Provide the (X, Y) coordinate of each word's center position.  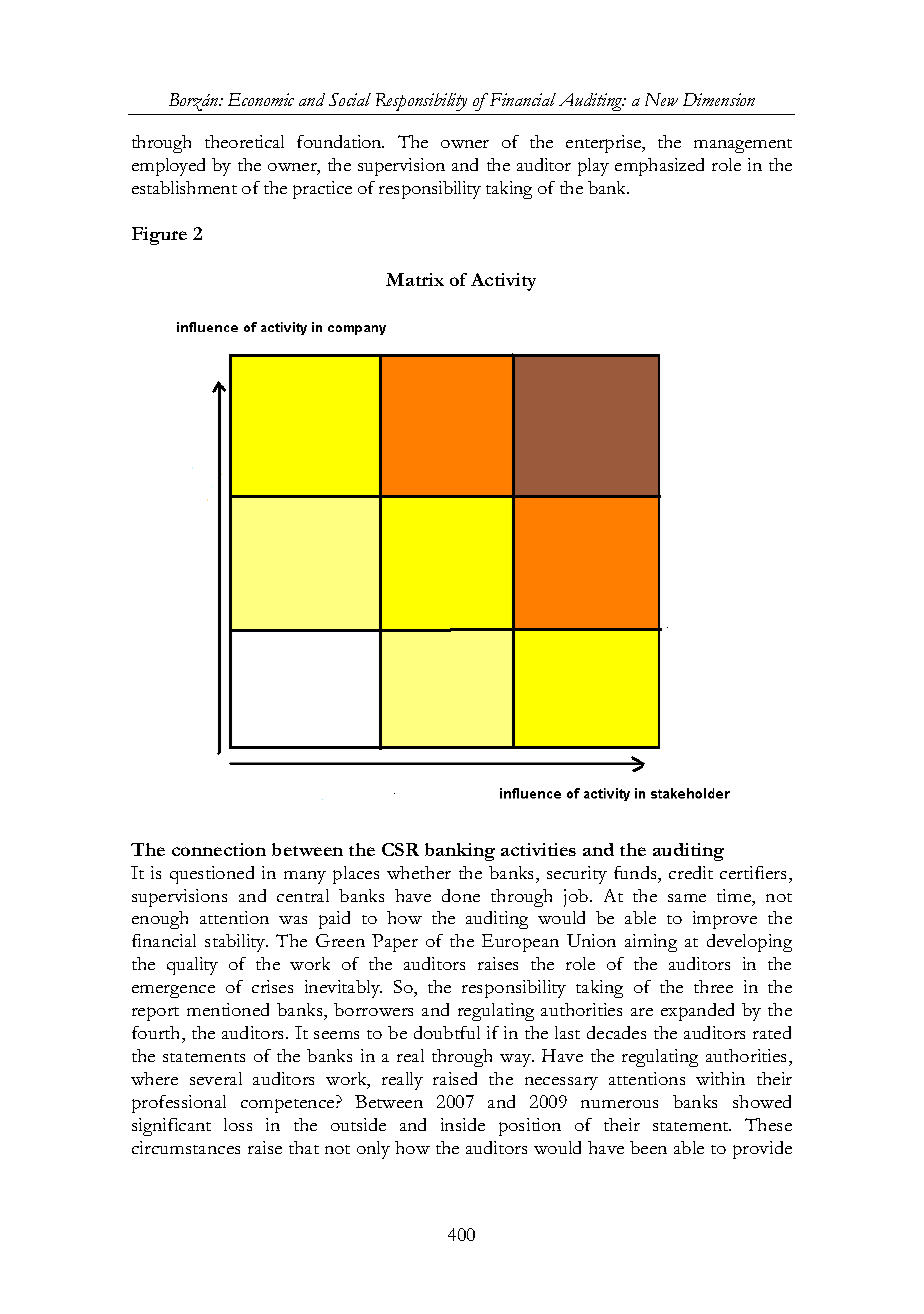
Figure (159, 236)
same (687, 898)
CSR (400, 849)
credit (691, 872)
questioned (212, 875)
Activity (503, 282)
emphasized (659, 167)
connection (219, 849)
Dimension (719, 99)
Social (350, 99)
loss (238, 1124)
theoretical (244, 141)
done (461, 895)
